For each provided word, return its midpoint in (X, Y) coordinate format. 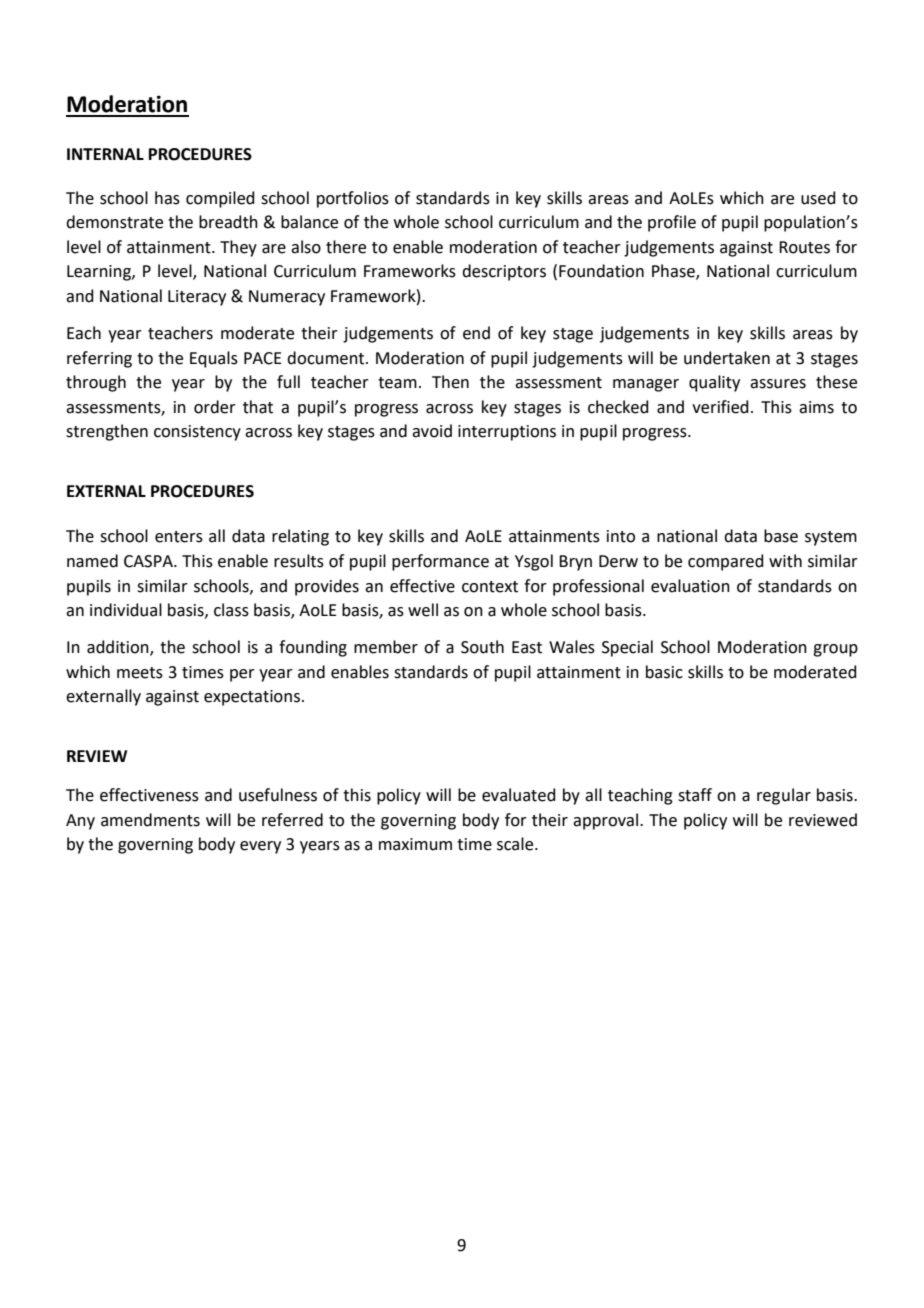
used (818, 198)
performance (440, 562)
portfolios (353, 199)
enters (179, 537)
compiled (220, 199)
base (781, 536)
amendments (150, 820)
